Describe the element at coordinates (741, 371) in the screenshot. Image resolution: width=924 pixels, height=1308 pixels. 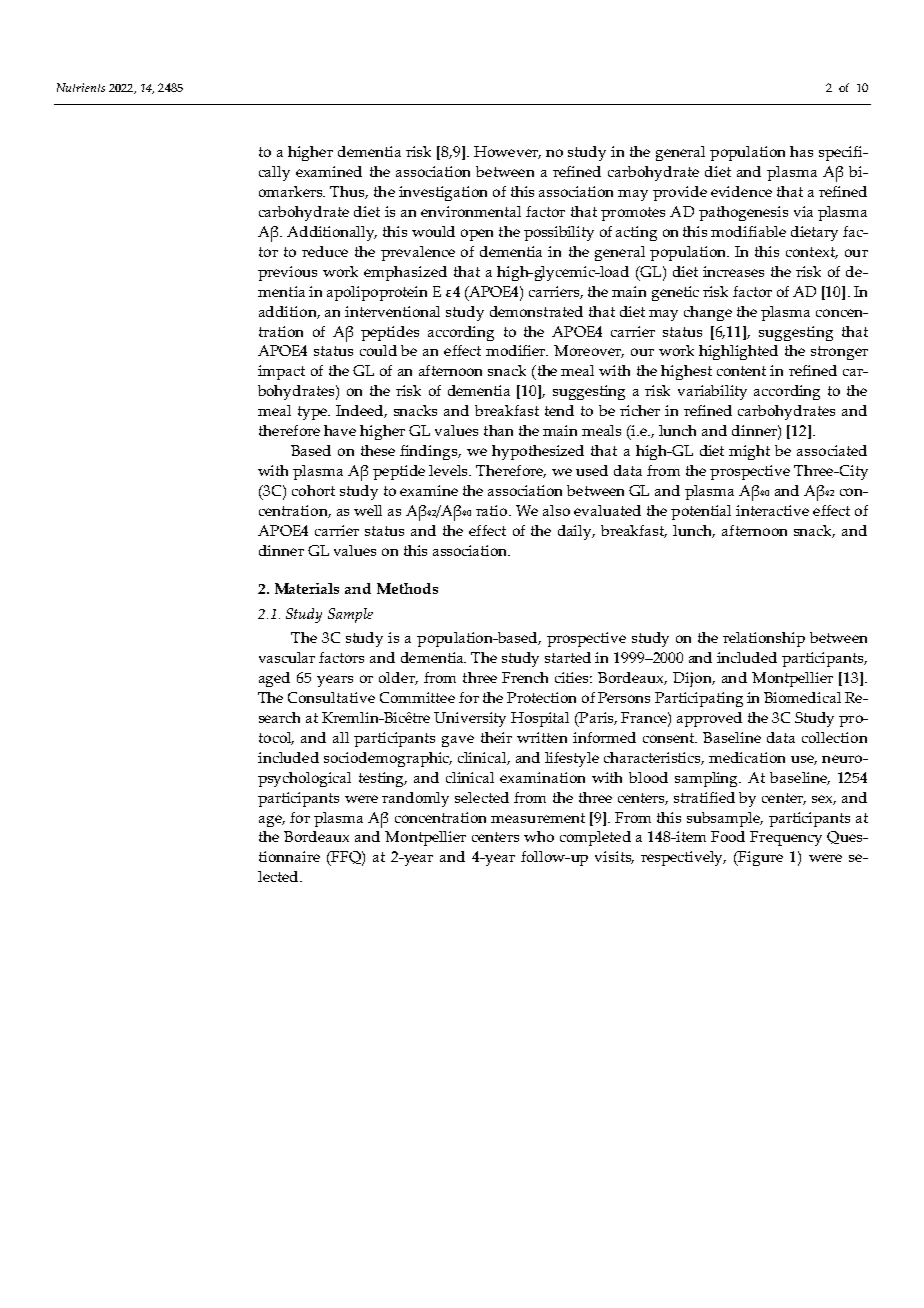
I see `content` at that location.
